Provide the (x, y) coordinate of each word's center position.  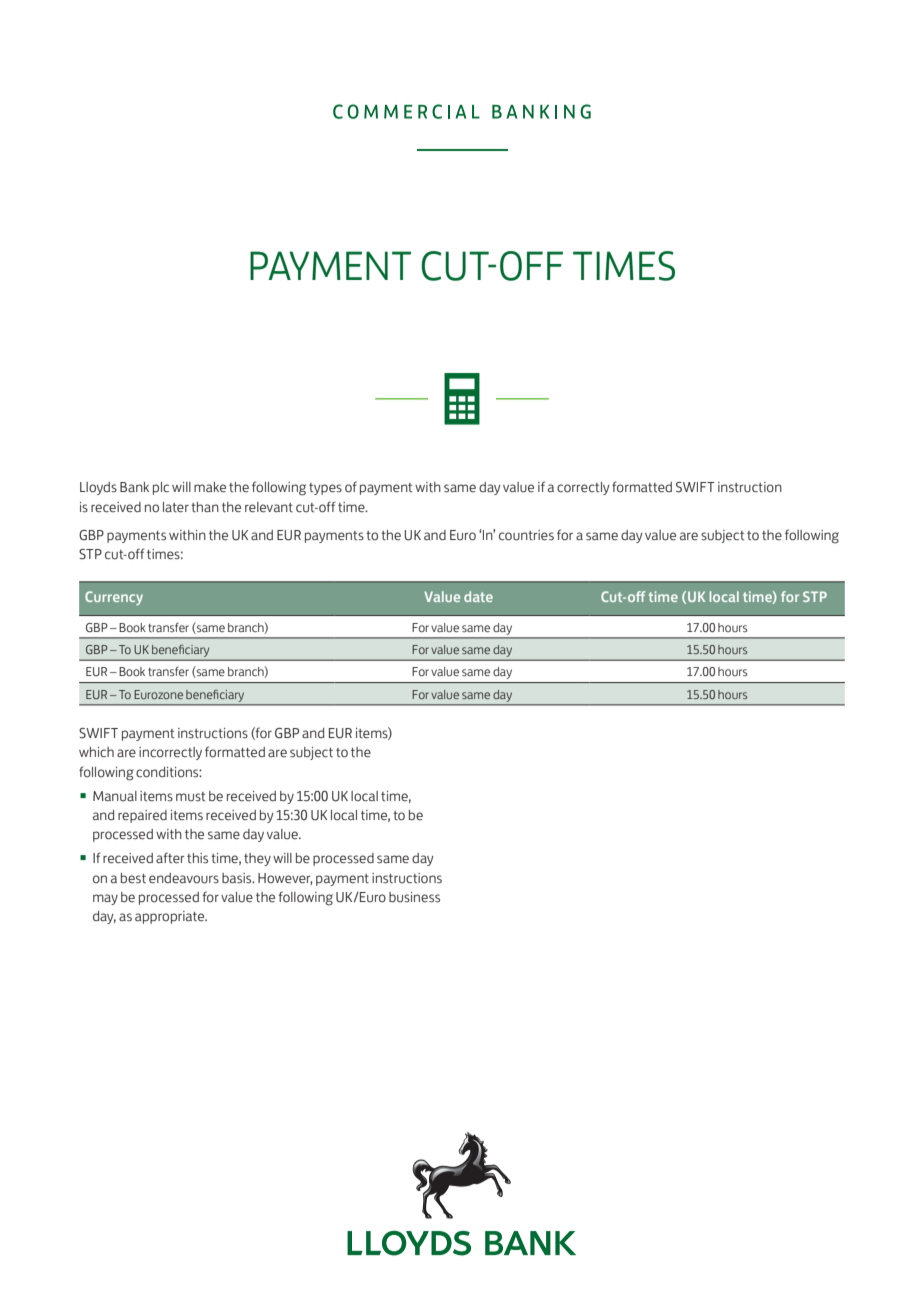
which (96, 752)
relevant (269, 507)
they (257, 859)
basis (238, 878)
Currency (114, 598)
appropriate (171, 917)
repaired (142, 816)
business (414, 897)
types (325, 489)
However (285, 879)
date (478, 596)
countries (526, 535)
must (190, 797)
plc (161, 488)
